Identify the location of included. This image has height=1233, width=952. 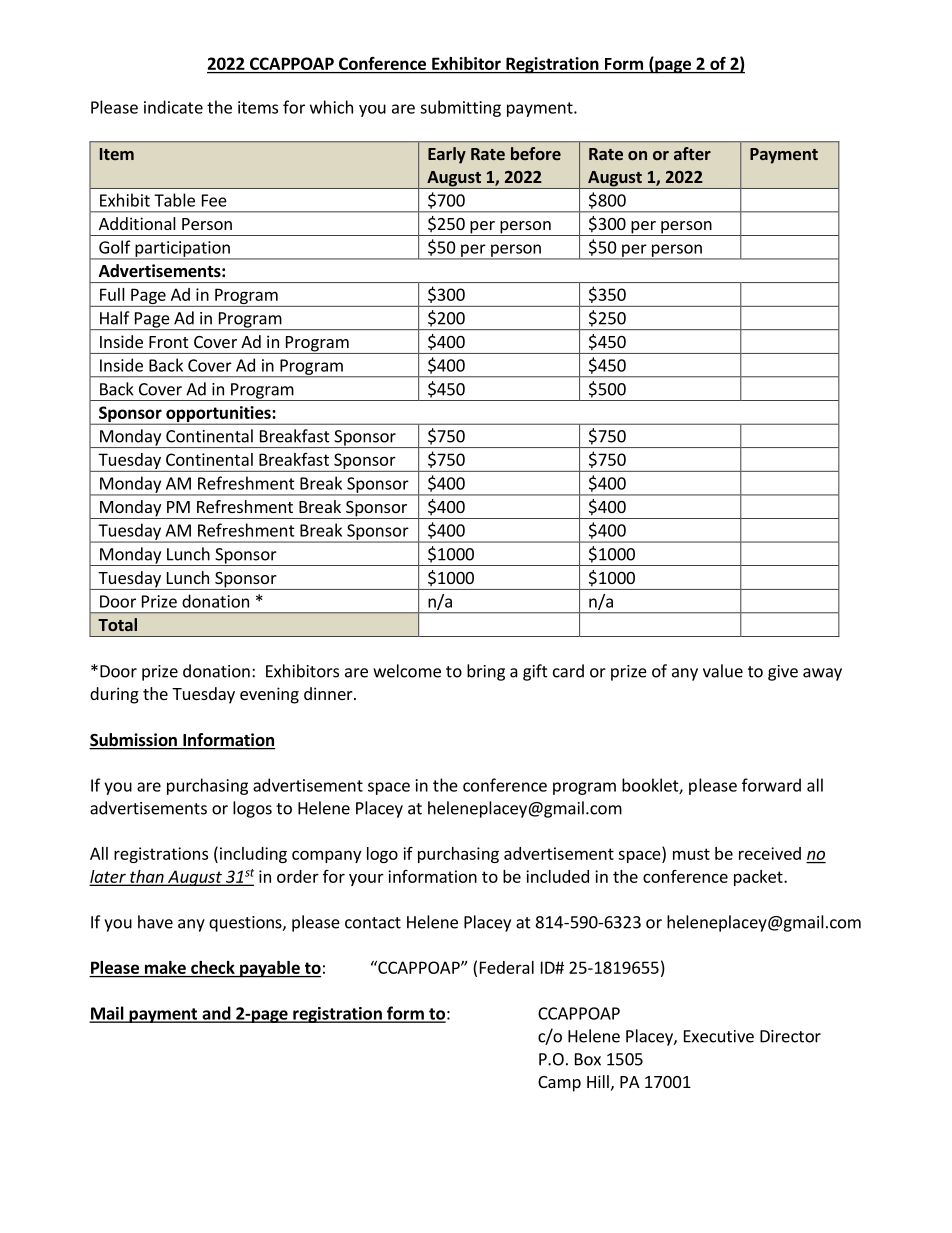
(557, 876).
